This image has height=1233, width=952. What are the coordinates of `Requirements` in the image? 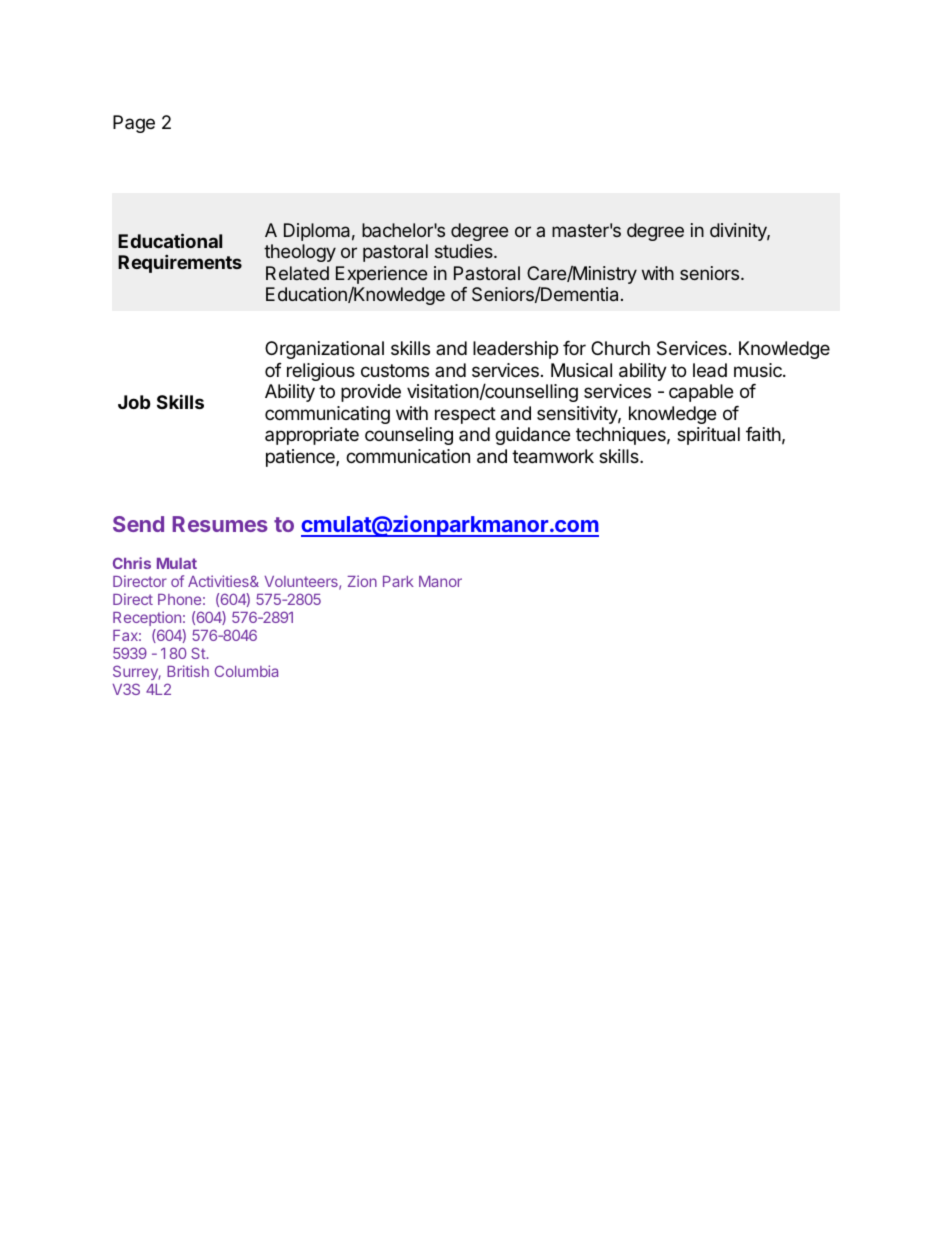 It's located at (180, 264).
